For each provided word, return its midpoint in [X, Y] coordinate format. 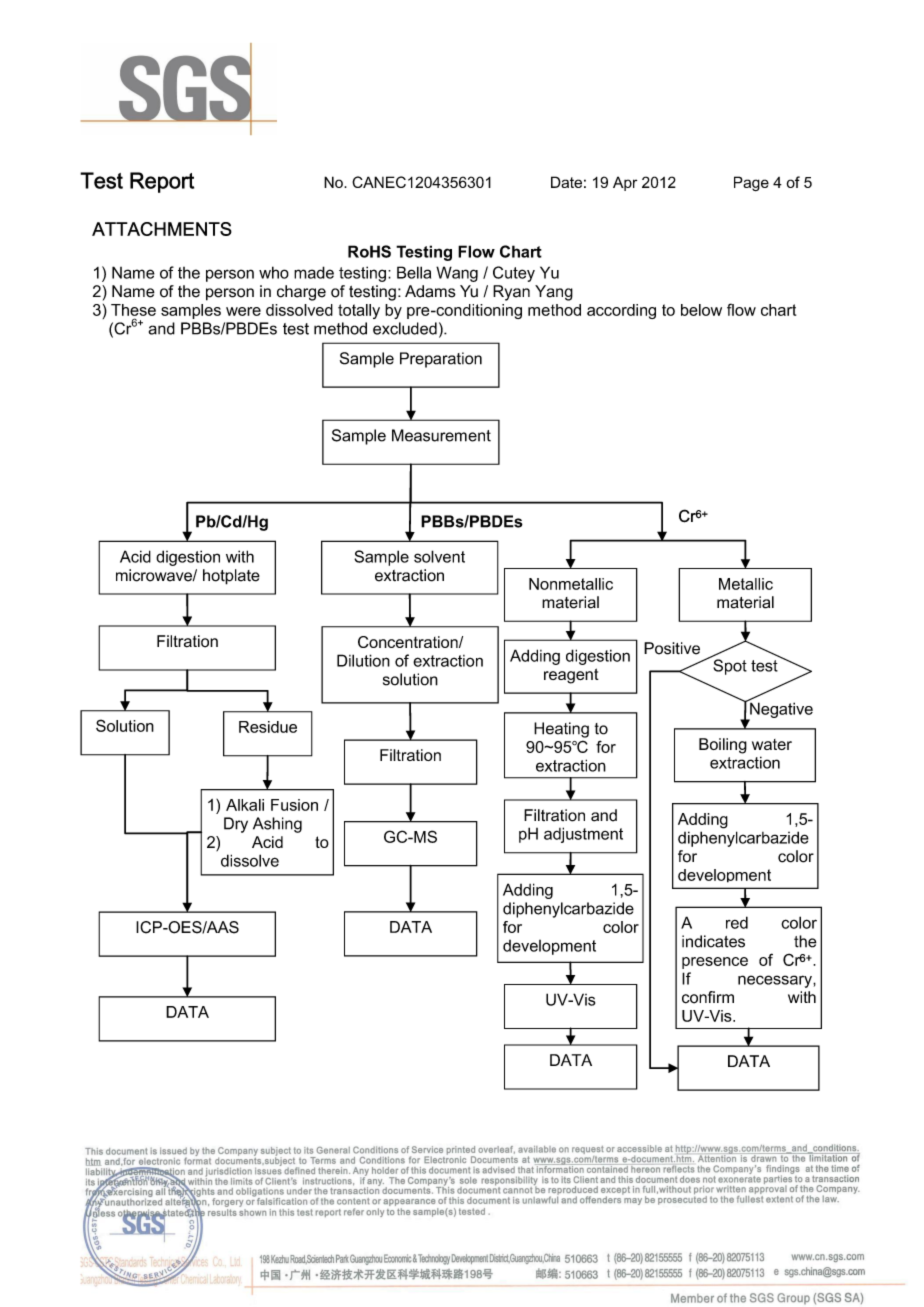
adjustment [583, 835]
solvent [439, 556]
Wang [457, 274]
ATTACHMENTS [162, 229]
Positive [672, 648]
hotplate [231, 577]
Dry [236, 825]
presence [715, 963]
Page [751, 183]
